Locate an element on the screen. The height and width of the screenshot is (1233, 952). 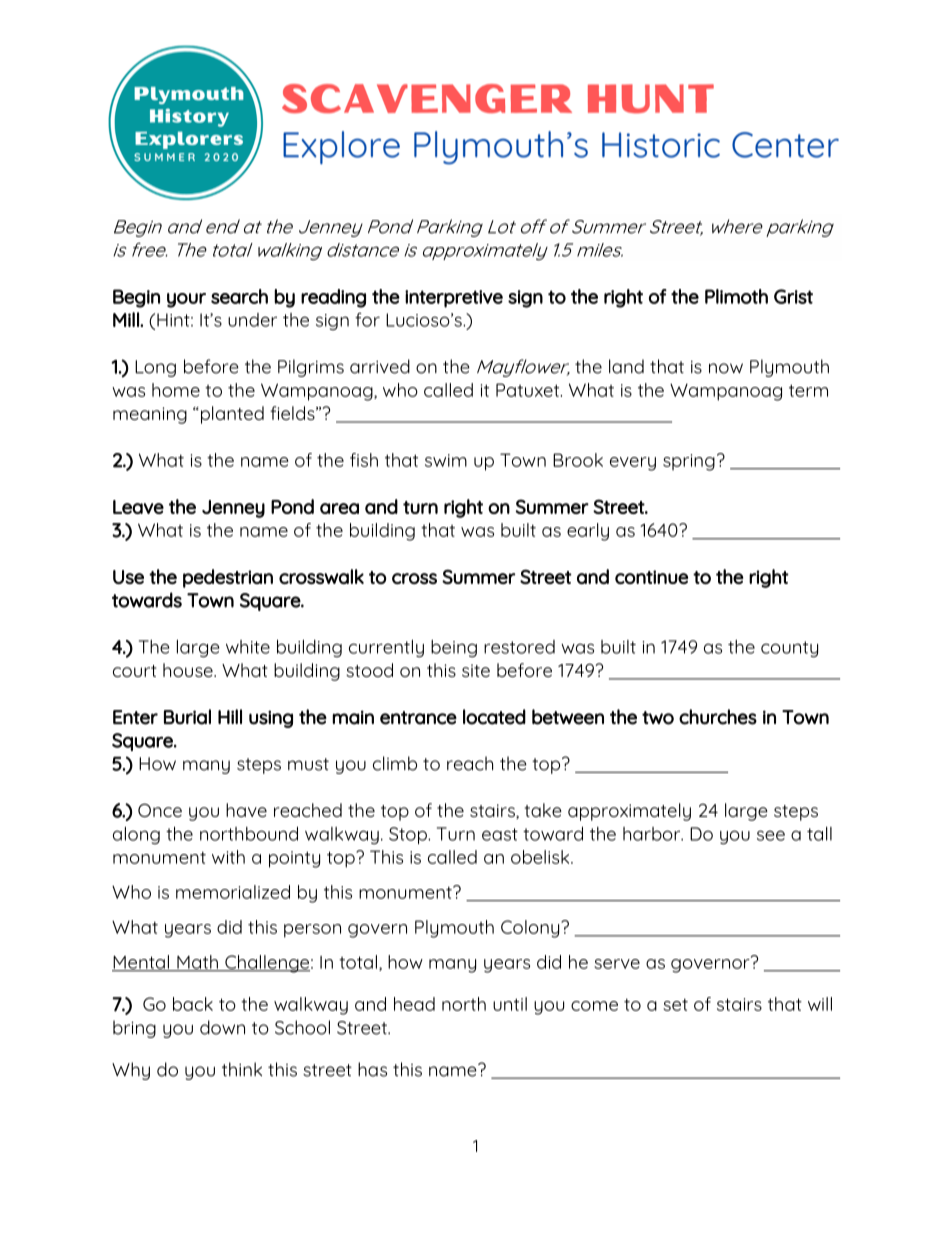
until is located at coordinates (510, 1004).
